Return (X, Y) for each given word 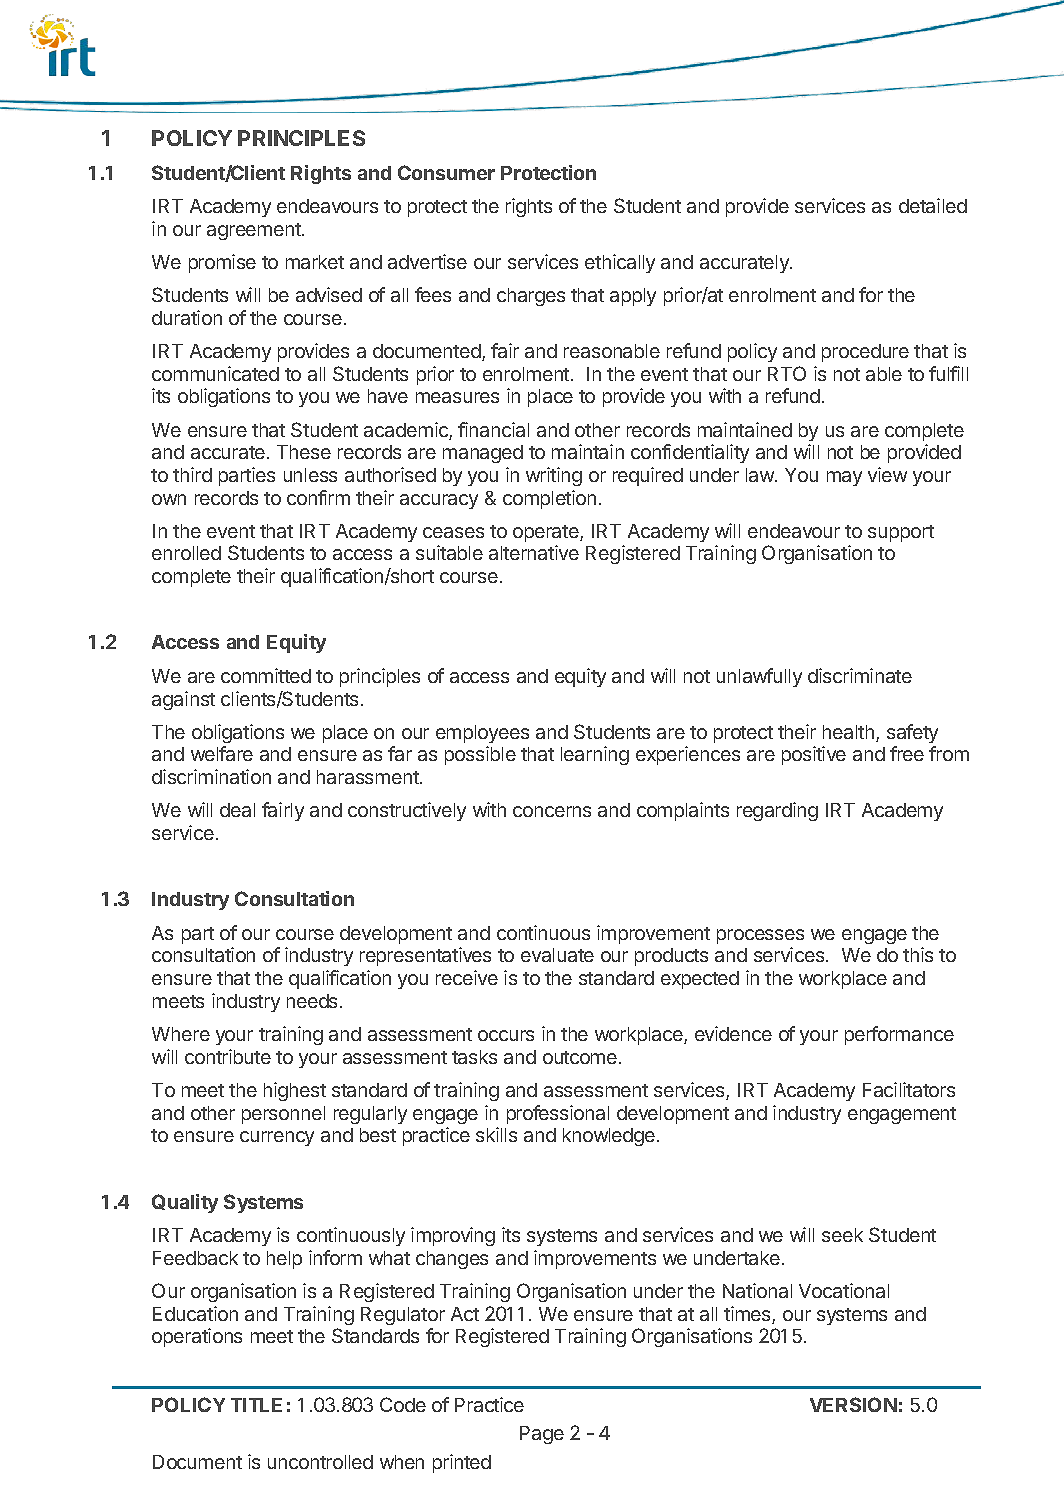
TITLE (256, 1405)
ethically (620, 263)
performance (899, 1035)
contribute (228, 1056)
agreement (255, 231)
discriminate (860, 675)
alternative (534, 552)
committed (266, 675)
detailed (933, 205)
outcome (580, 1057)
